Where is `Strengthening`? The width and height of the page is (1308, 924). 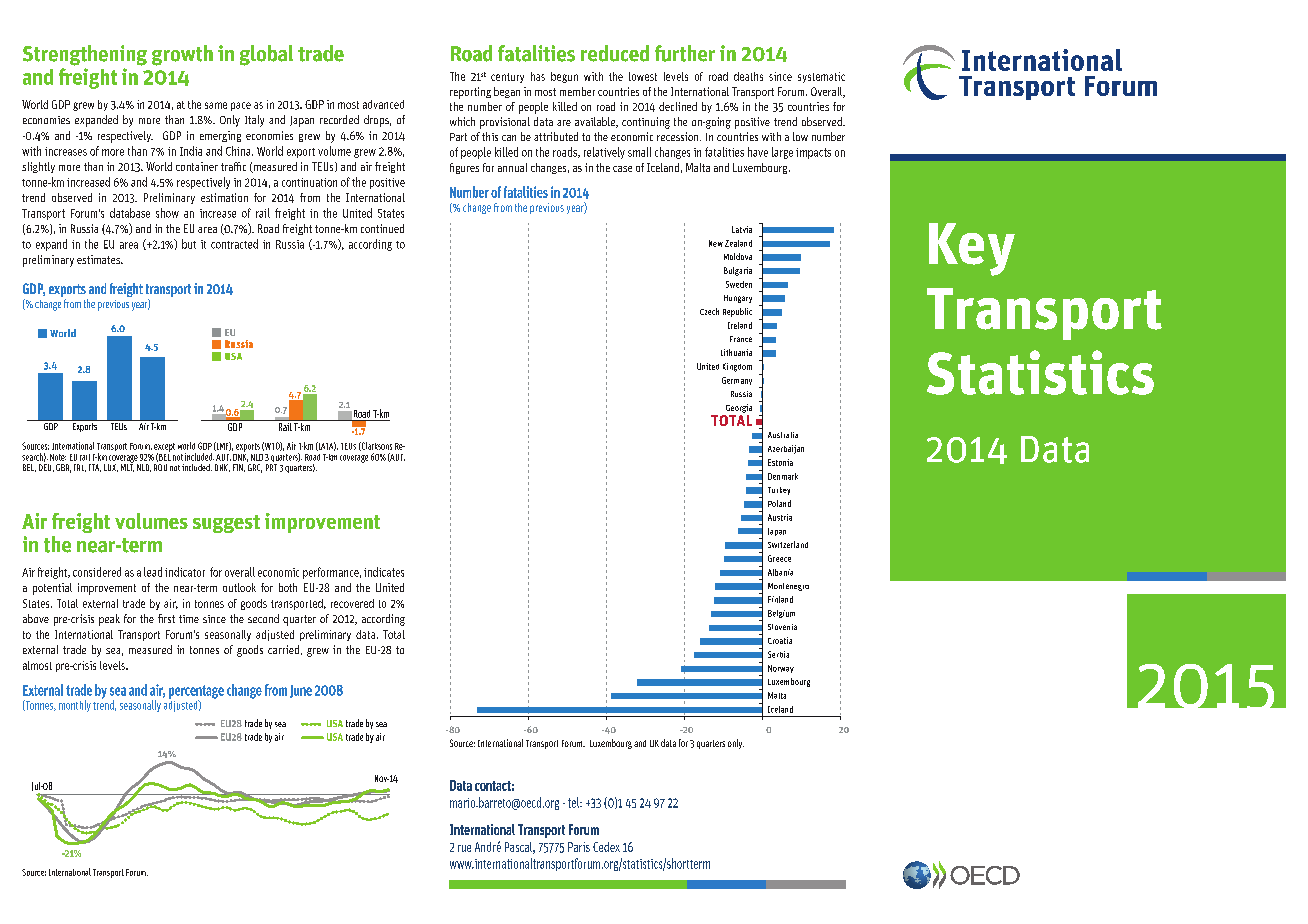
Strengthening is located at coordinates (85, 55).
